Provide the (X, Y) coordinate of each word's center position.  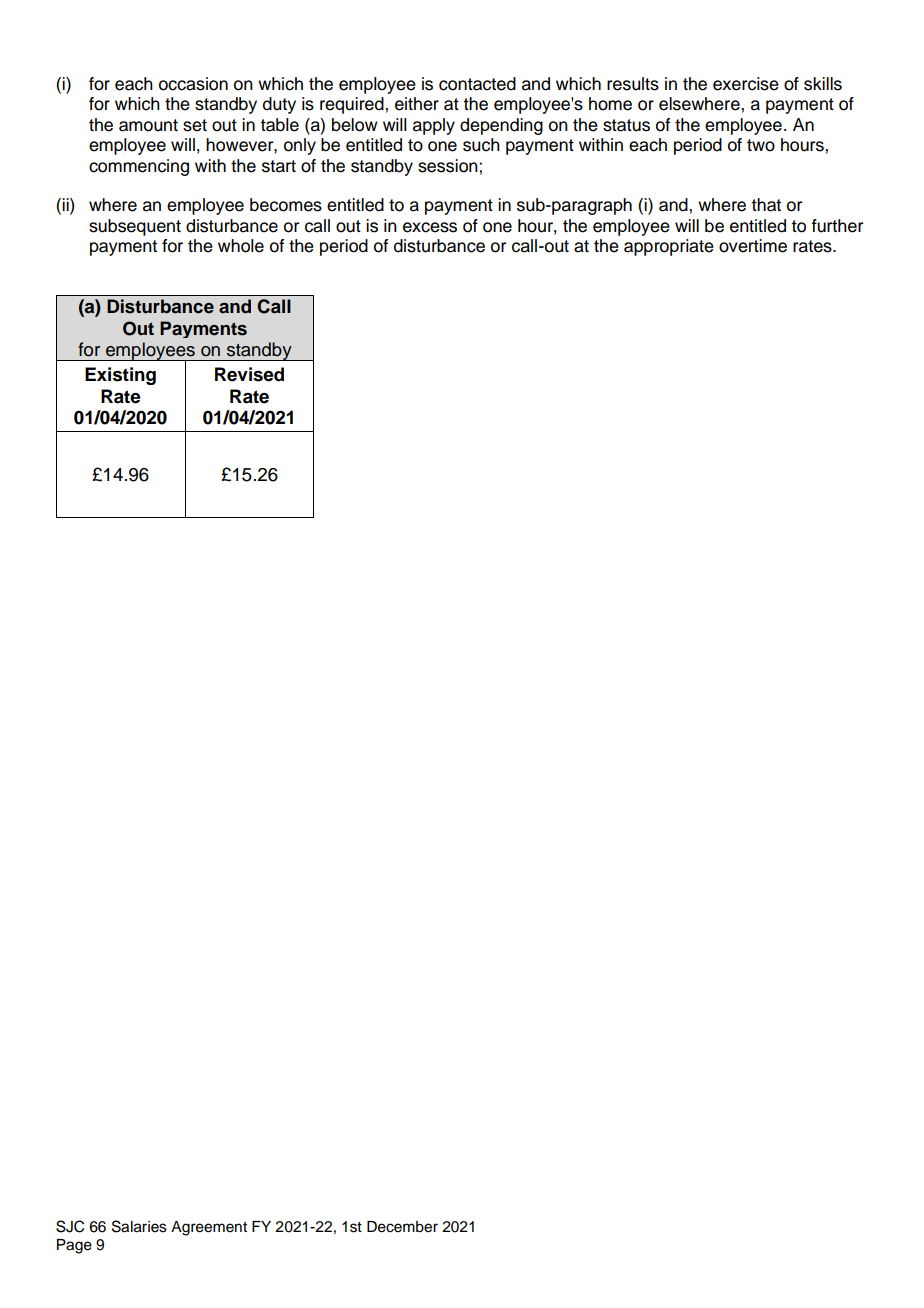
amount (148, 125)
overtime (753, 246)
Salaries (139, 1226)
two (761, 145)
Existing (120, 376)
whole (241, 246)
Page (74, 1246)
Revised (249, 374)
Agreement (209, 1228)
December (402, 1227)
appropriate (669, 247)
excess (430, 227)
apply (434, 126)
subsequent (135, 227)
